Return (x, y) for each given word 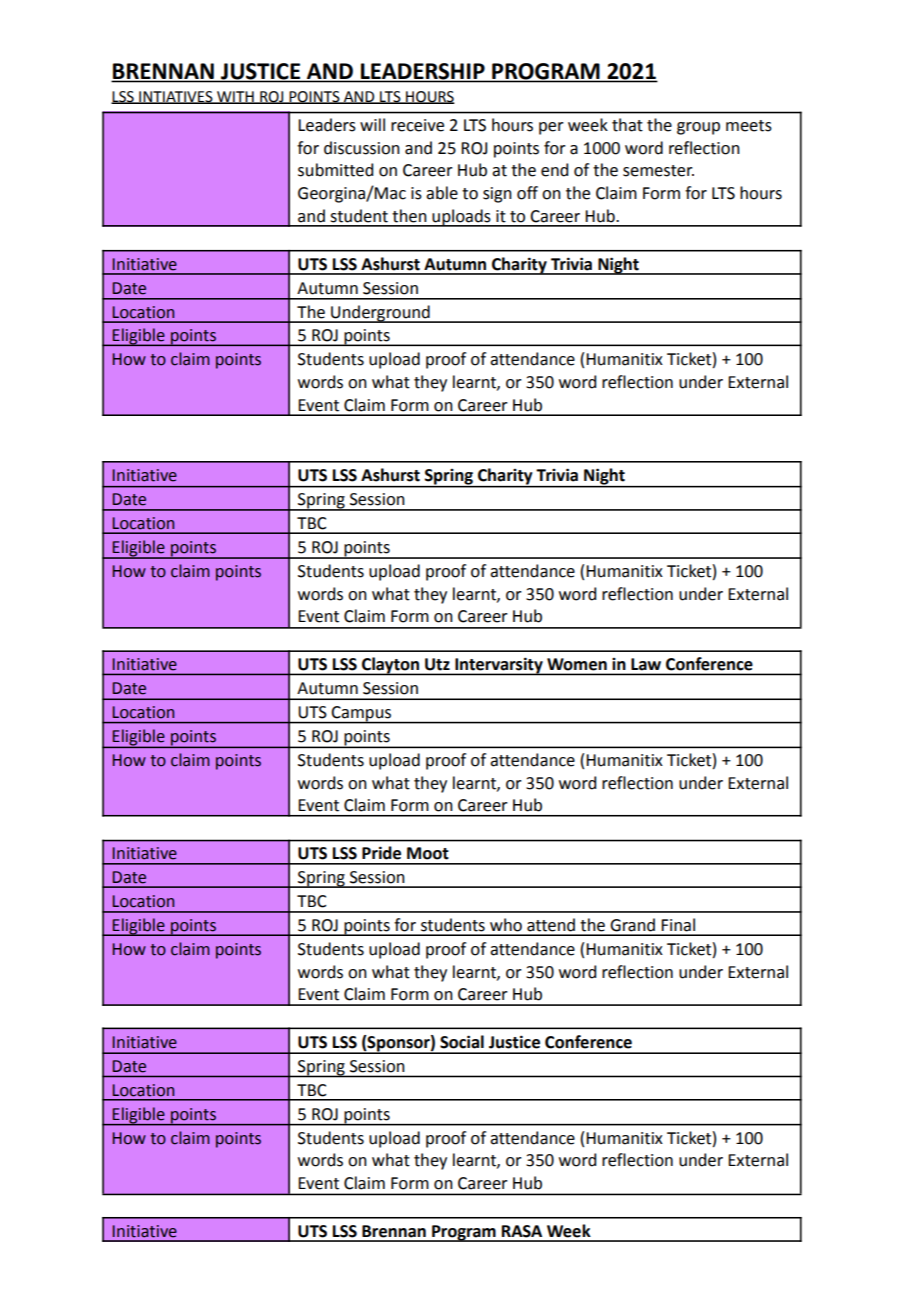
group (698, 128)
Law (646, 664)
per (551, 128)
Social (462, 1042)
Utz (437, 664)
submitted (335, 170)
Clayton (390, 666)
